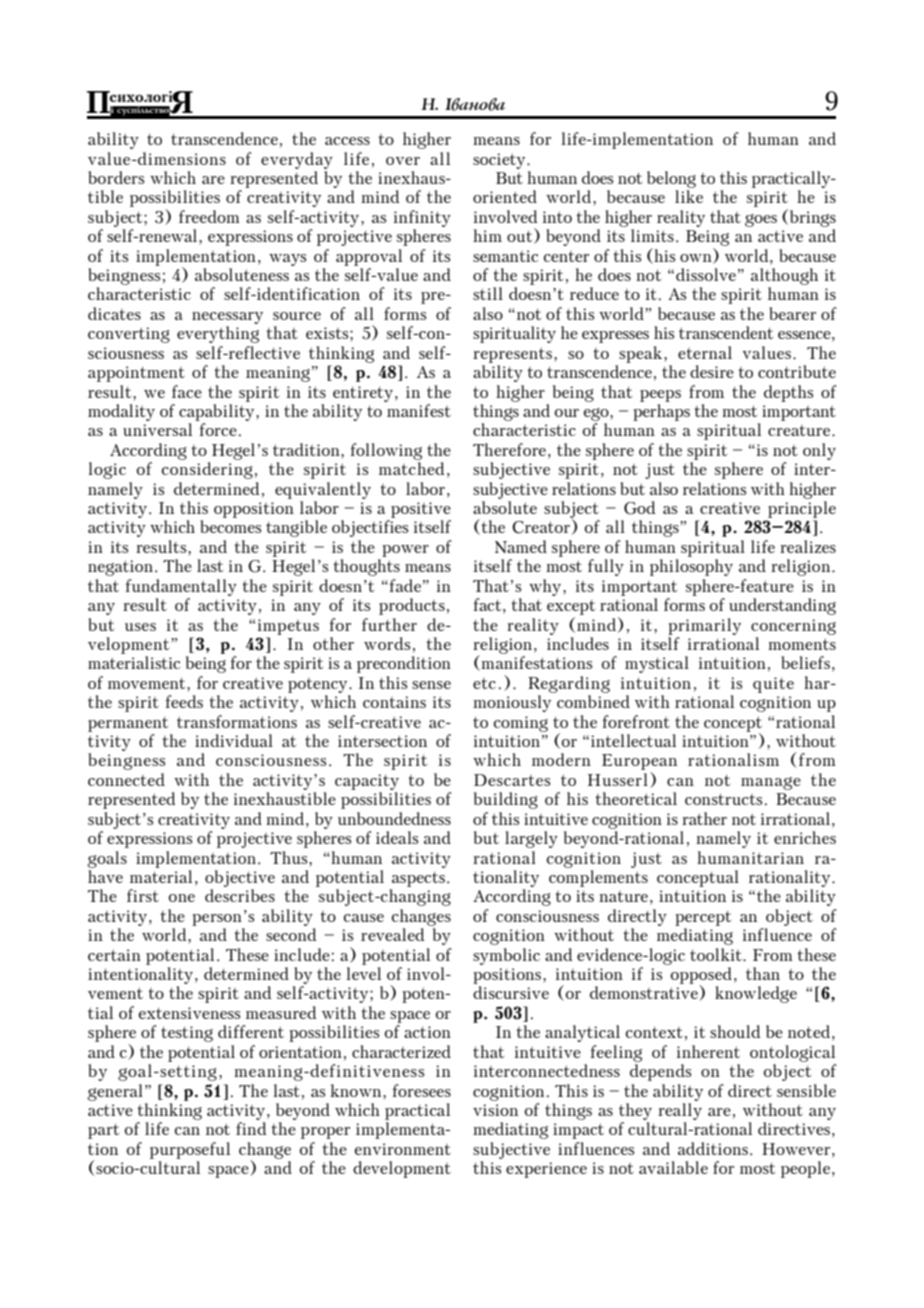 This image has height=1308, width=924. Describe the element at coordinates (512, 355) in the image. I see `represents` at that location.
